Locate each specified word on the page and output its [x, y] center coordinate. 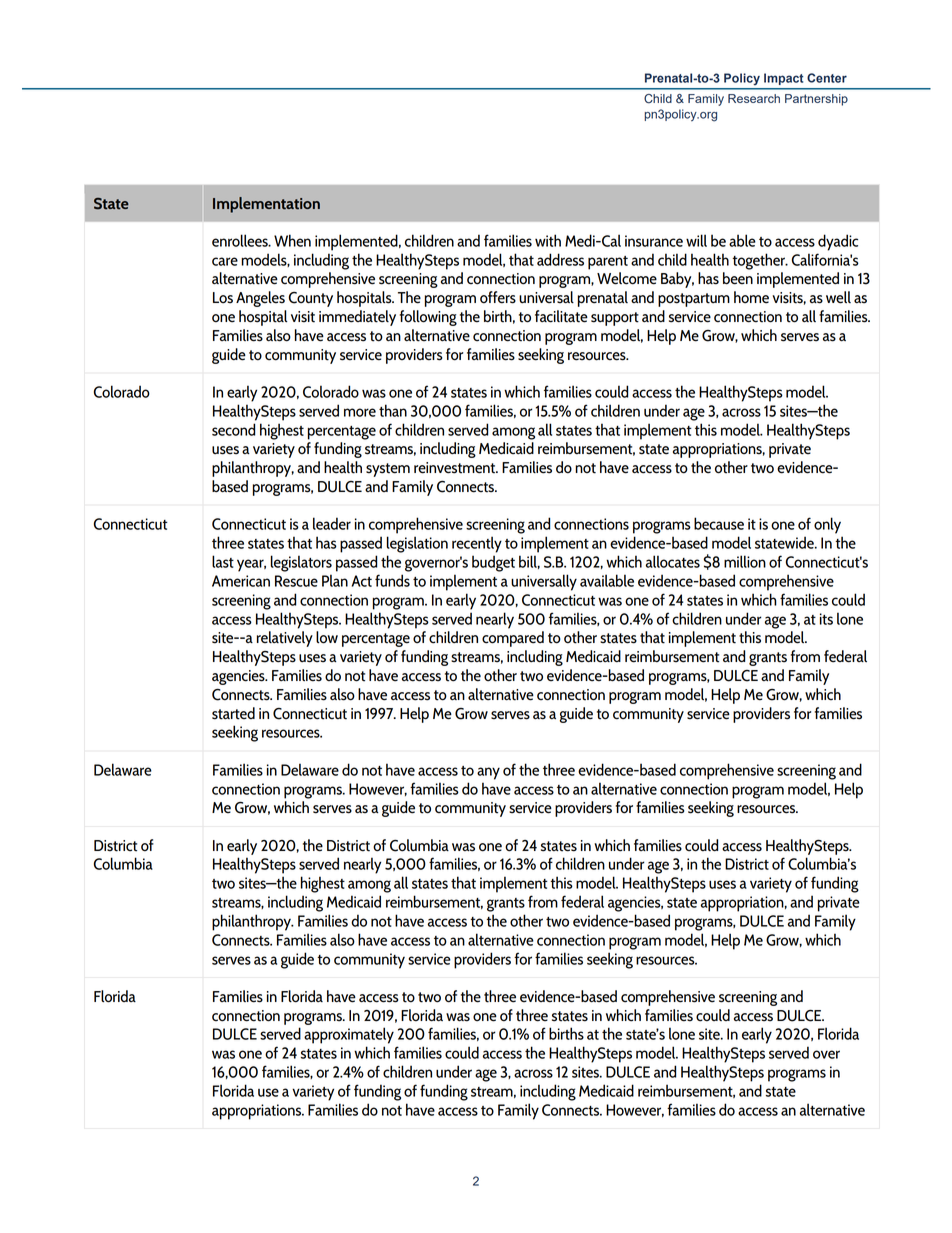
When [292, 240]
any [488, 773]
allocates [673, 561]
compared [513, 639]
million [745, 561]
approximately [349, 1035]
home [751, 297]
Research [754, 98]
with [548, 240]
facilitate [561, 316]
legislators [301, 563]
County [311, 299]
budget [493, 563]
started [233, 713]
